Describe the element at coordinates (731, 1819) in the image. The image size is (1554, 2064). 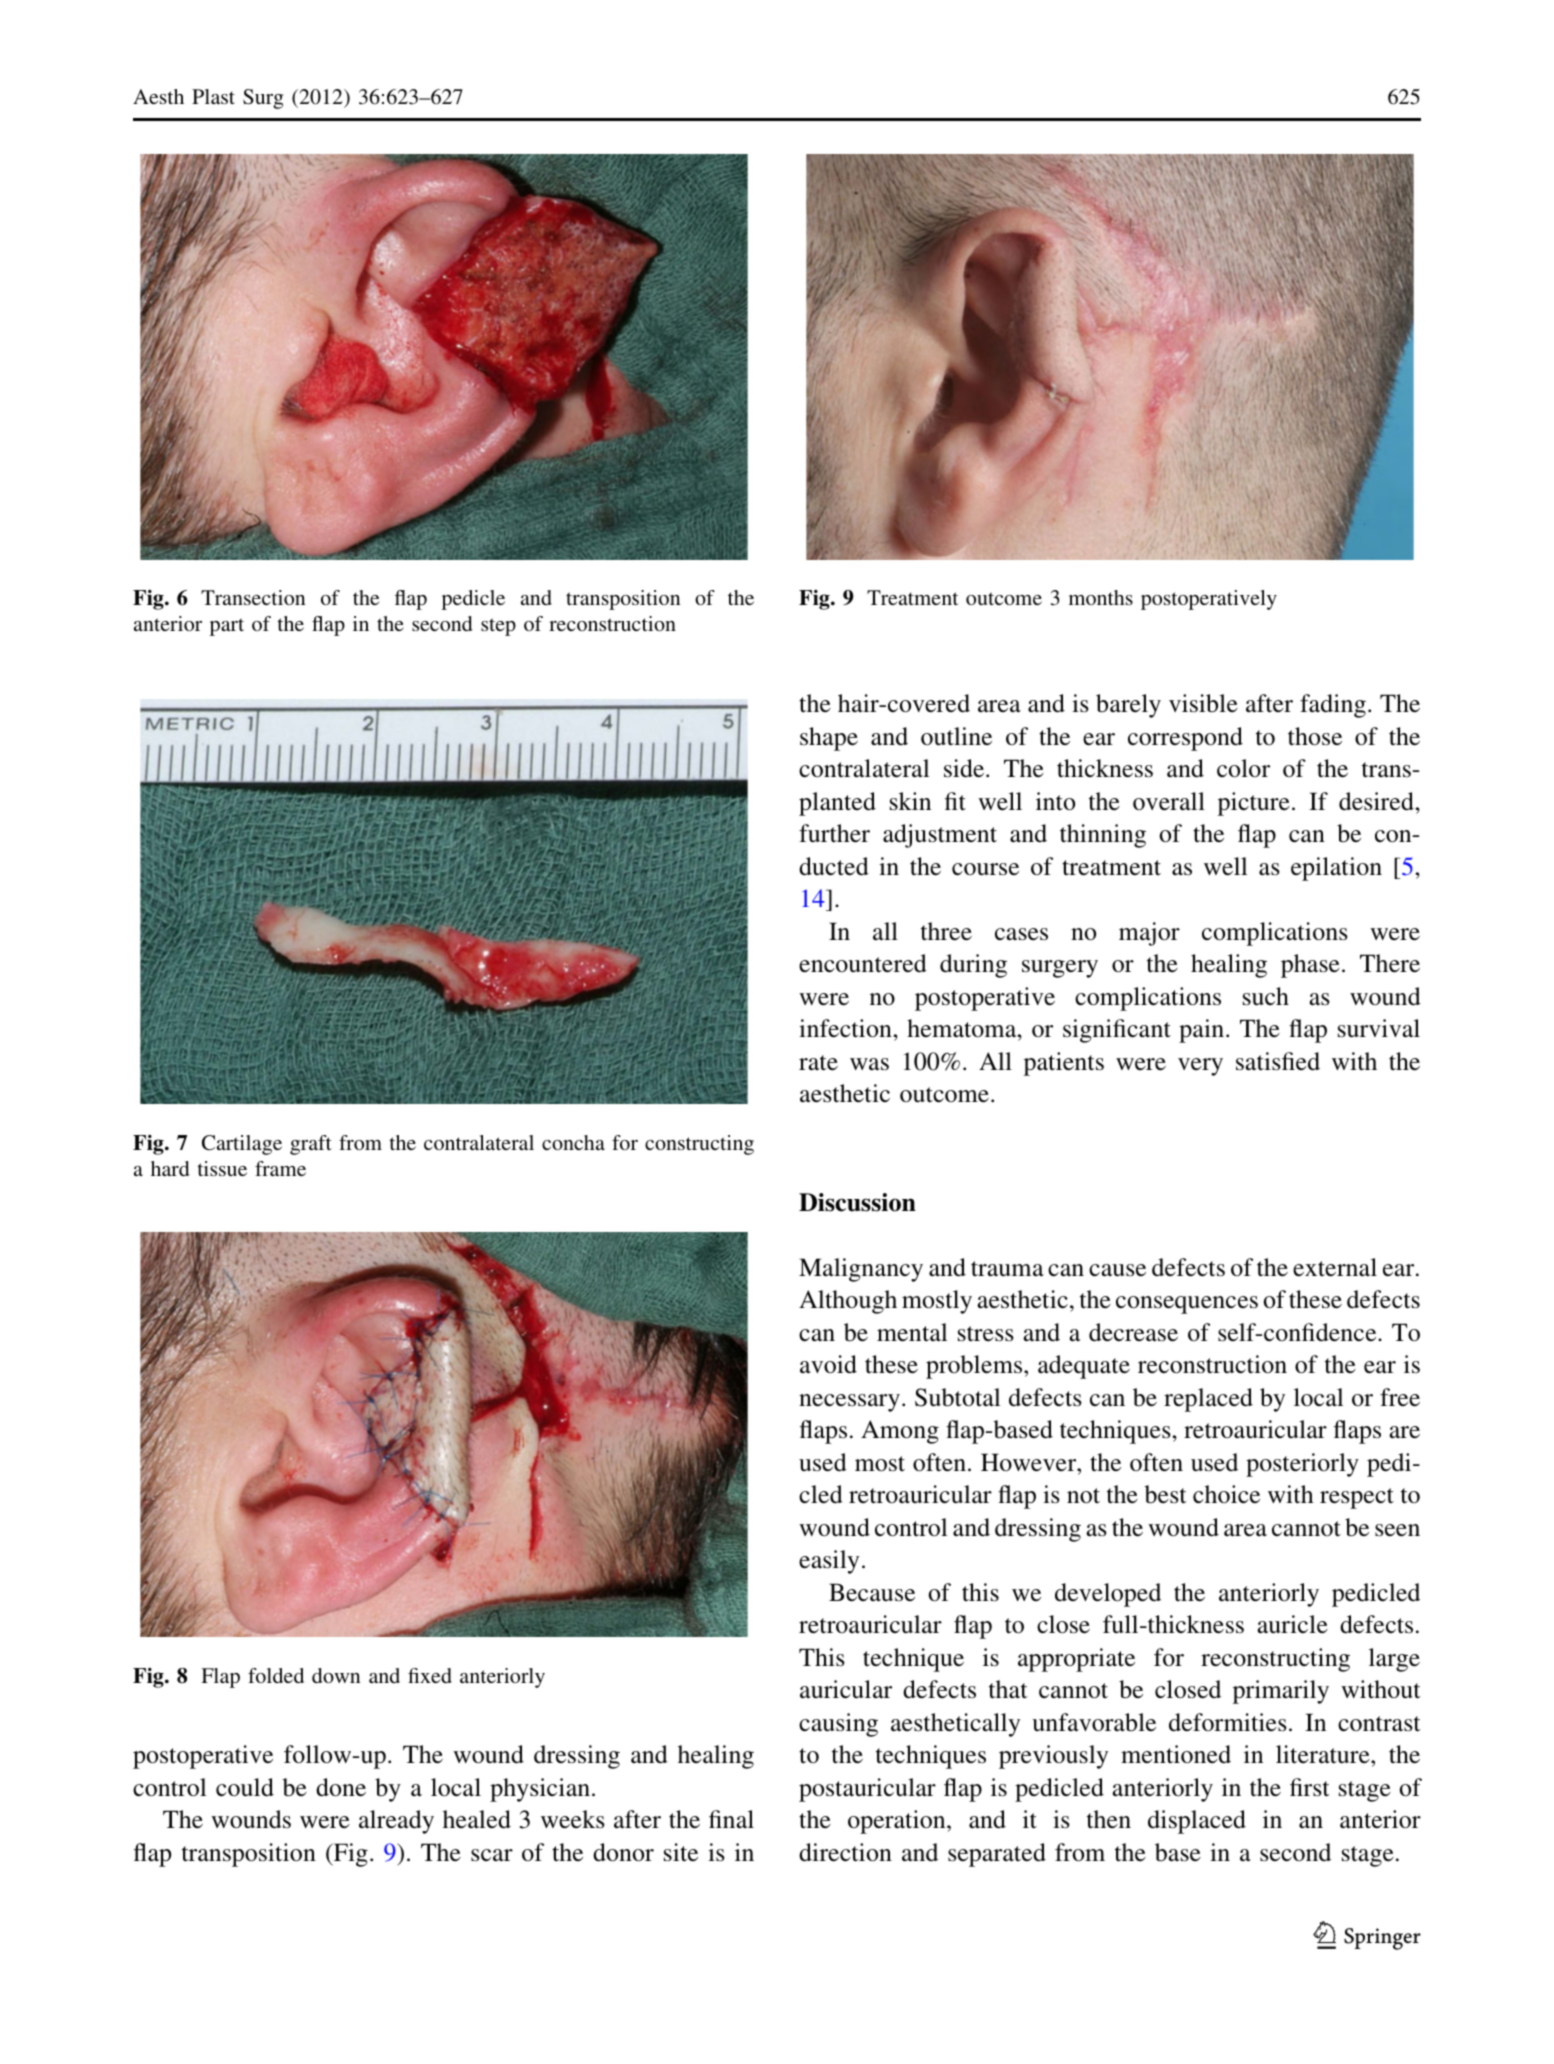
I see `final` at that location.
